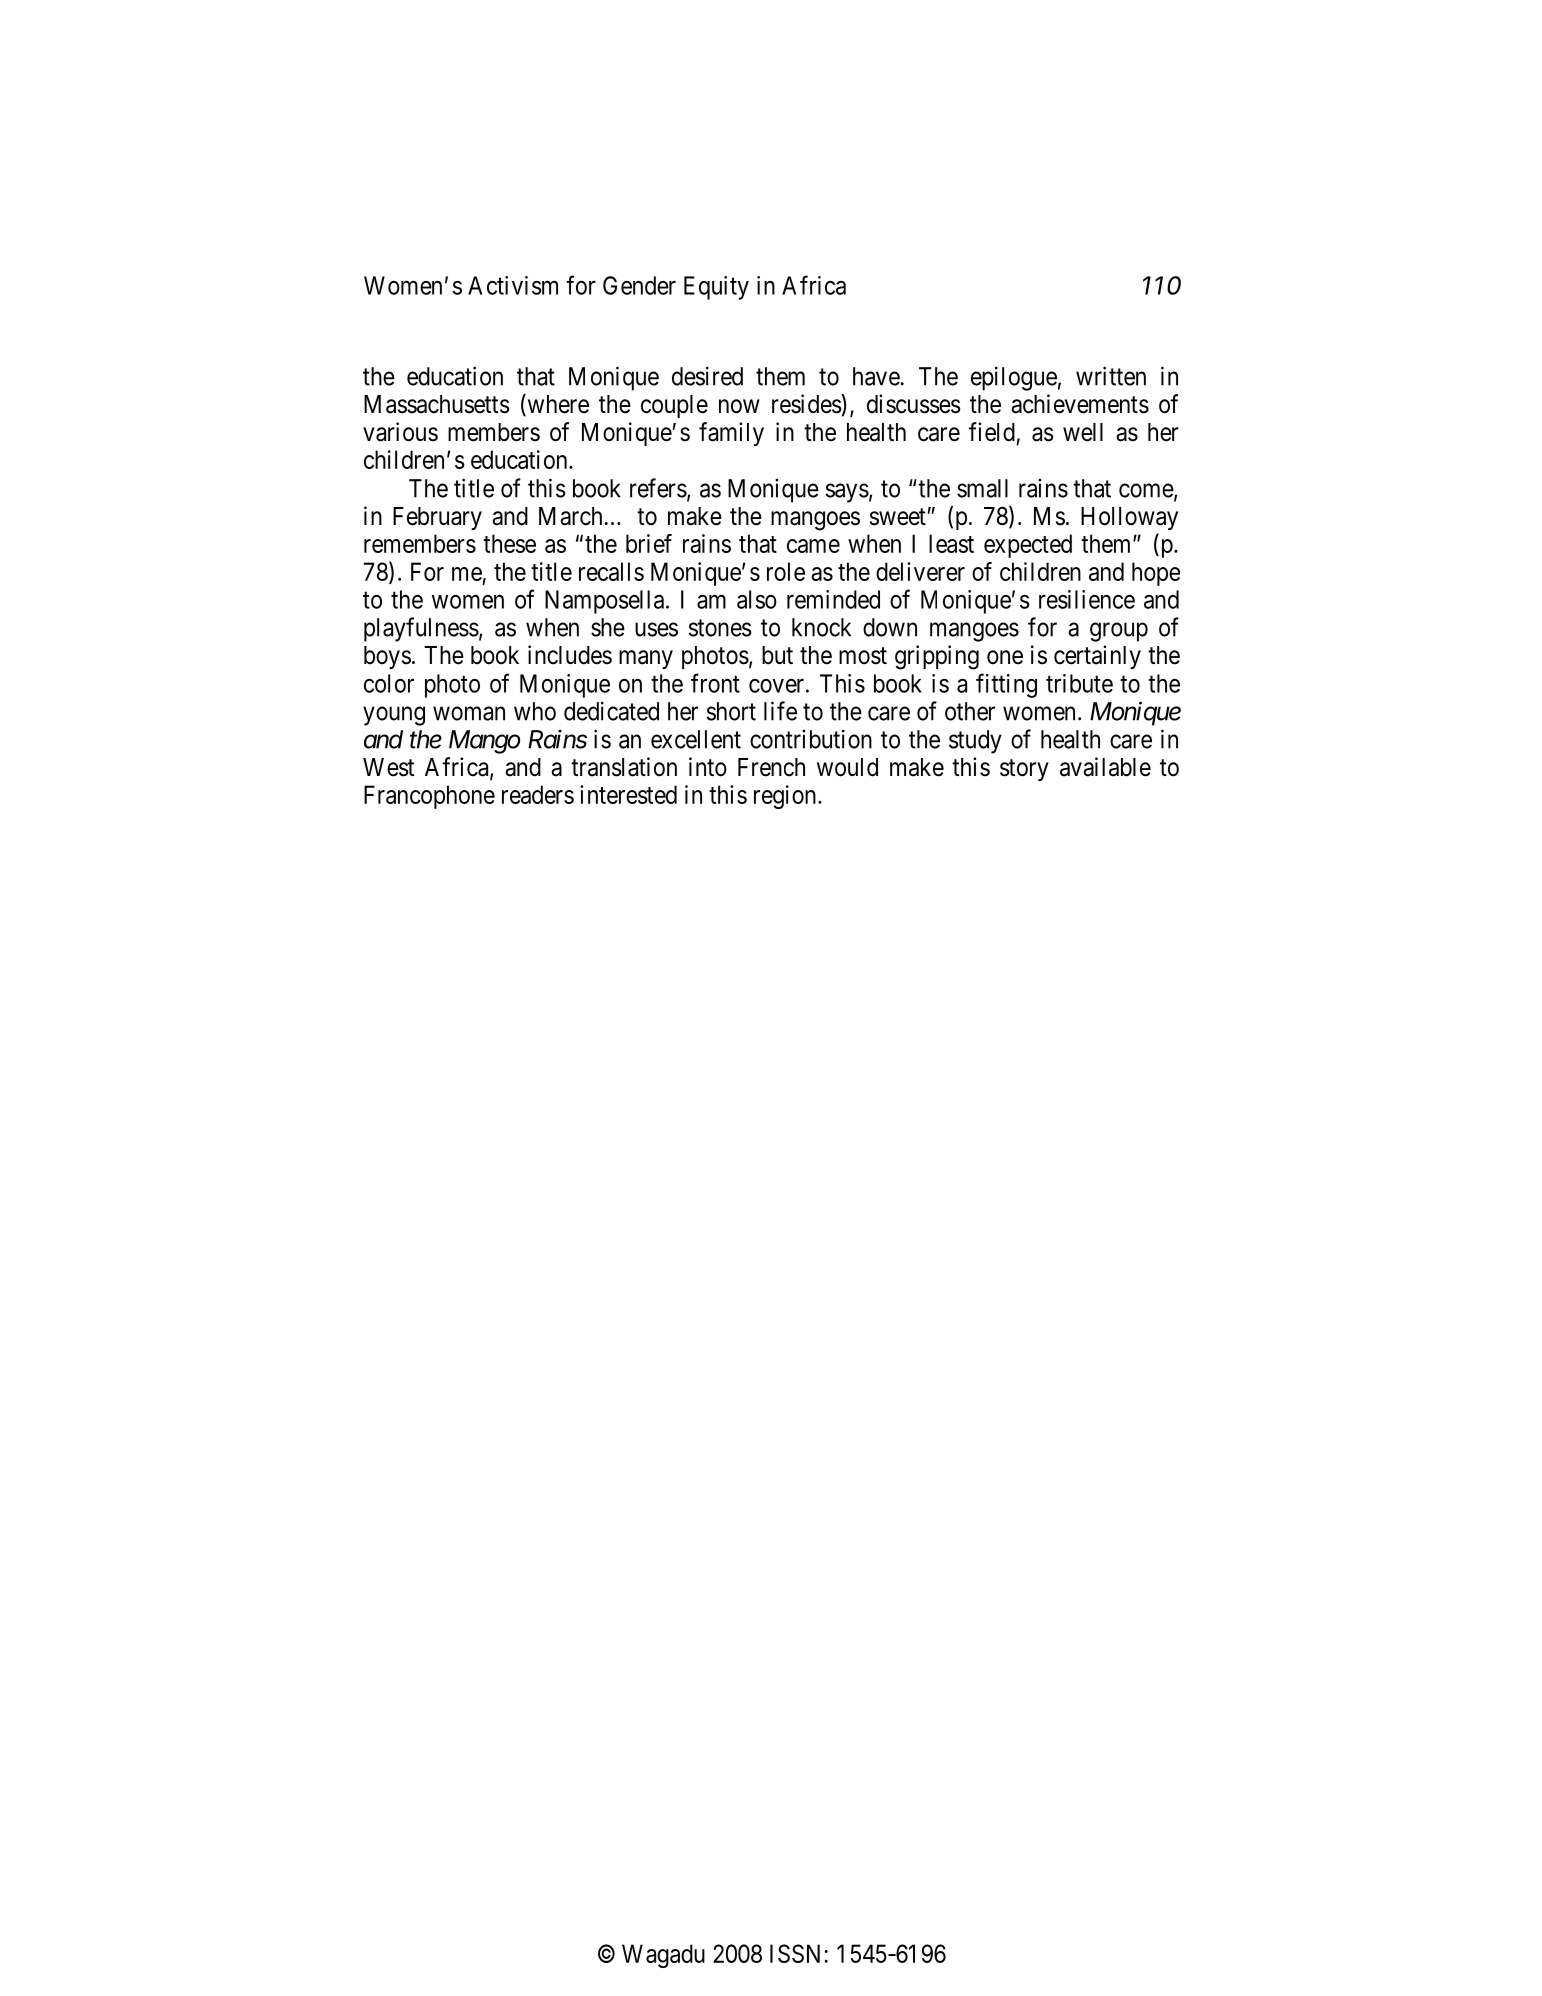  I want to click on available, so click(1105, 767).
